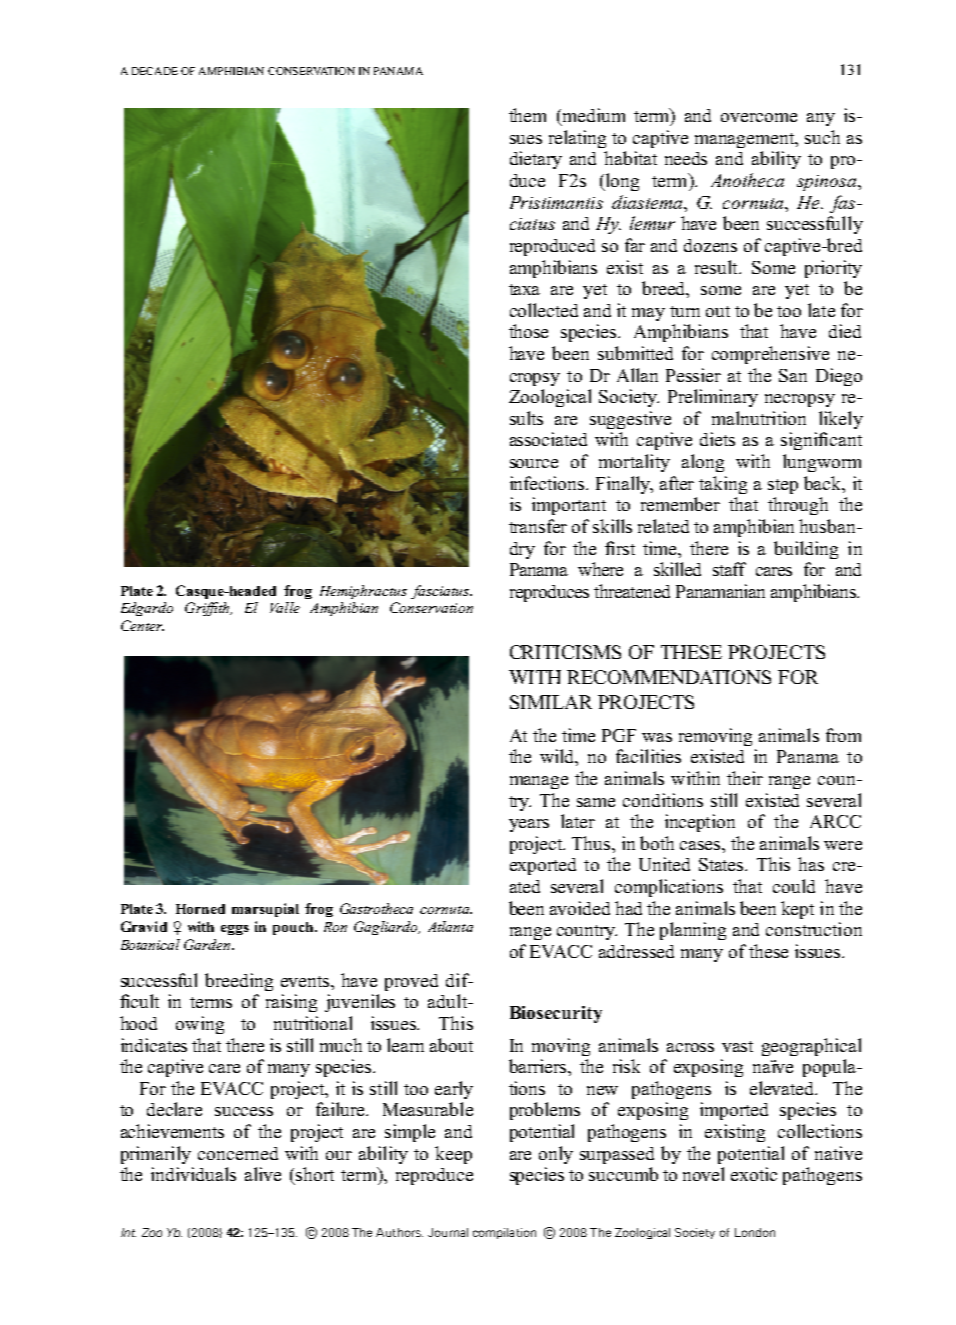 This page has width=956, height=1325. I want to click on staff, so click(729, 569).
